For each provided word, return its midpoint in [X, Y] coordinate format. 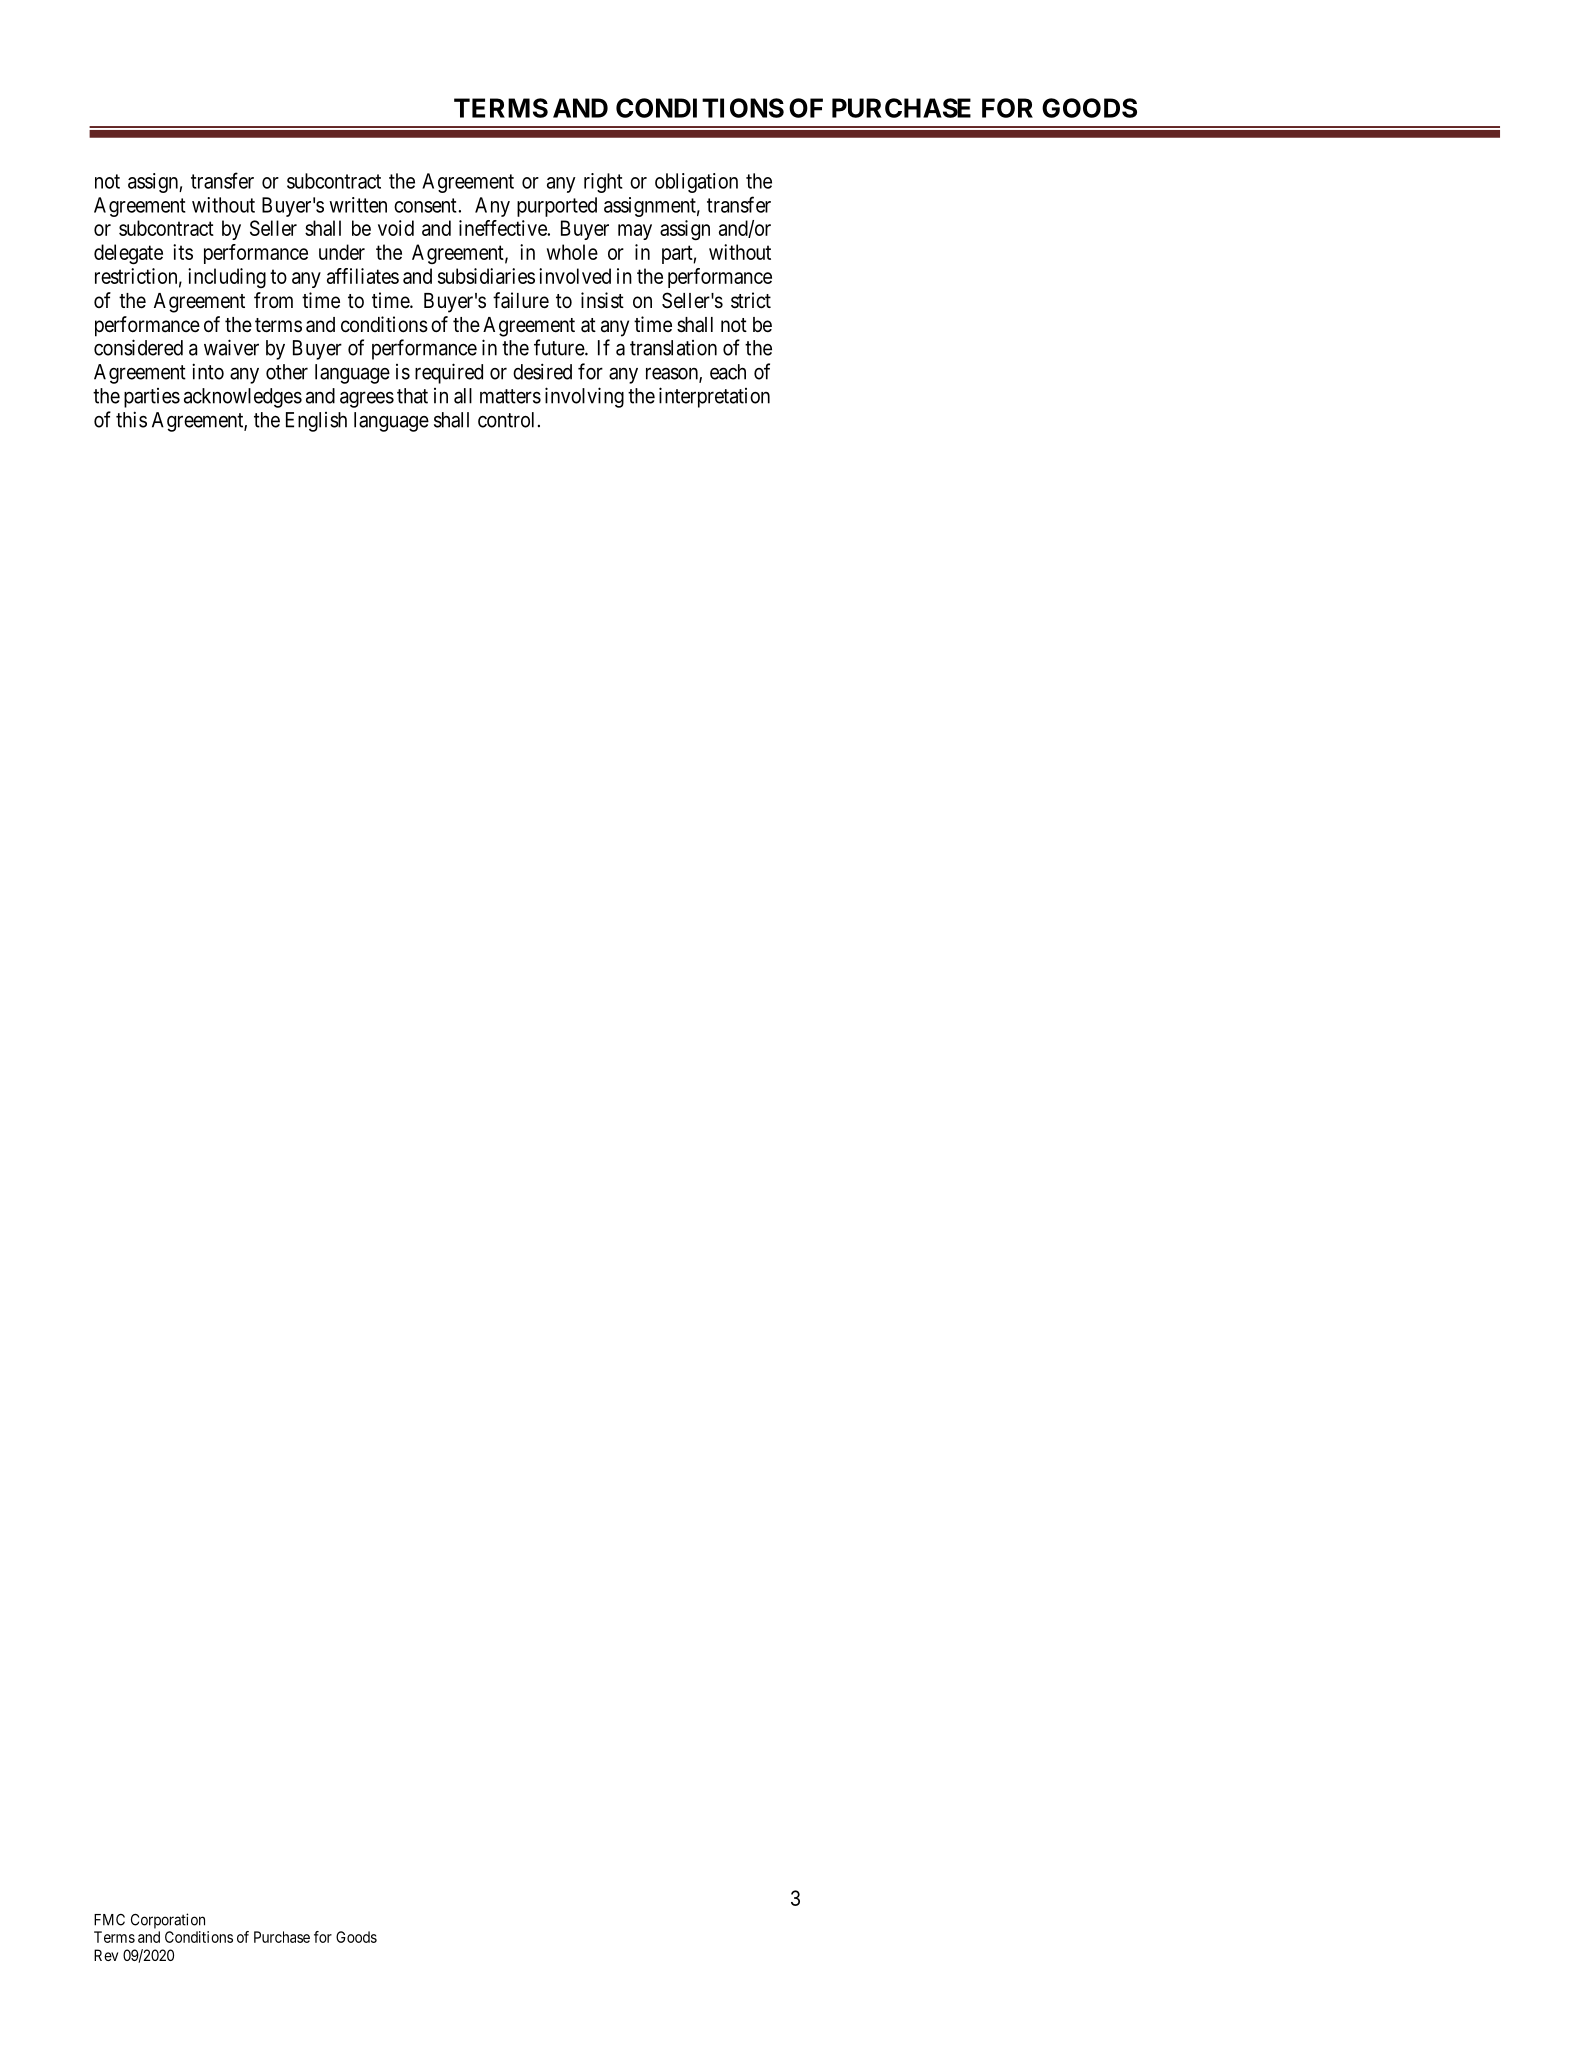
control [506, 420]
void [396, 228]
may [635, 232]
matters [510, 396]
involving [584, 397]
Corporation [168, 1921]
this [131, 419]
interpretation [714, 397]
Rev [106, 1955]
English [316, 422]
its [183, 252]
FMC [109, 1920]
